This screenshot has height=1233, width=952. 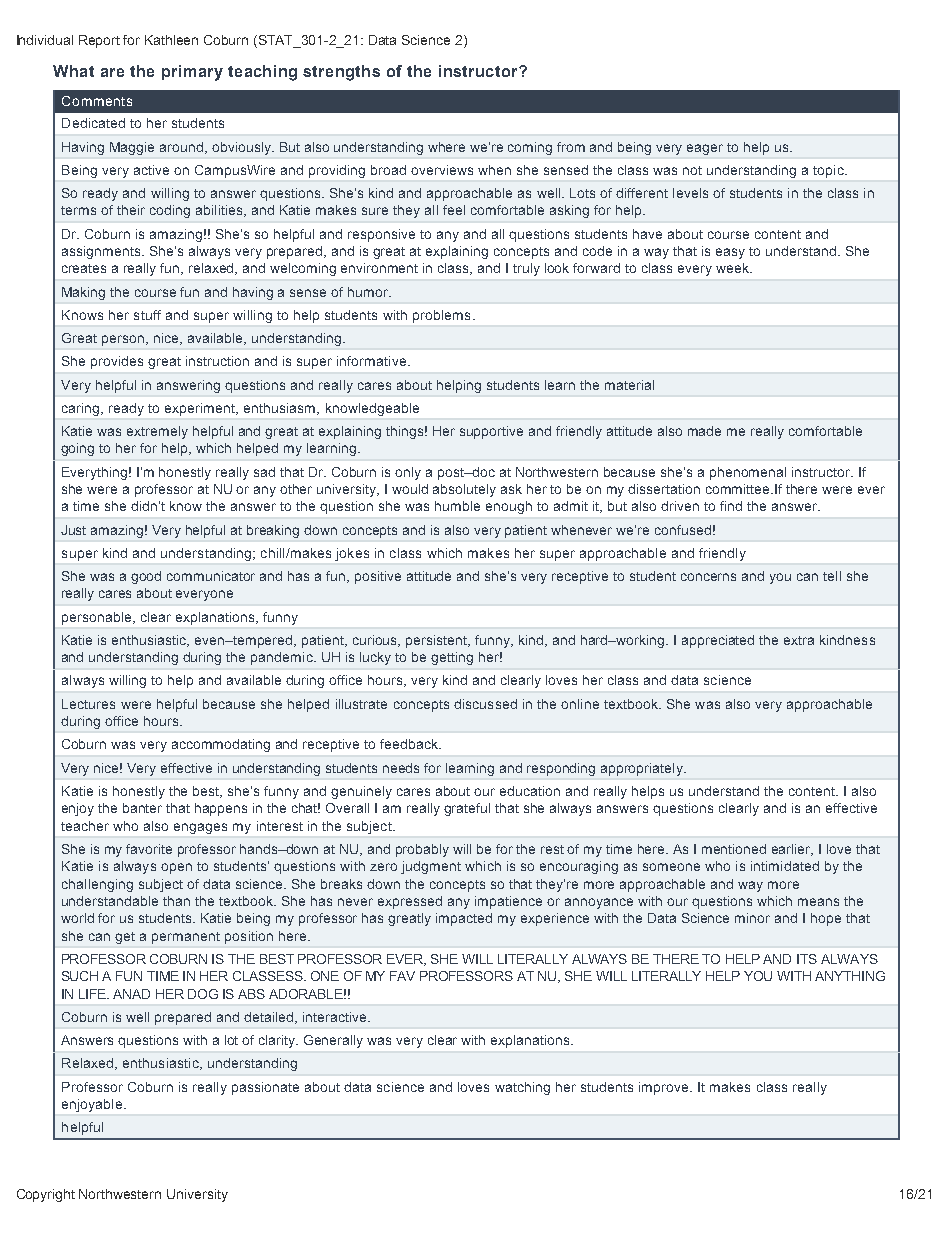 What do you see at coordinates (176, 901) in the screenshot?
I see `than` at bounding box center [176, 901].
